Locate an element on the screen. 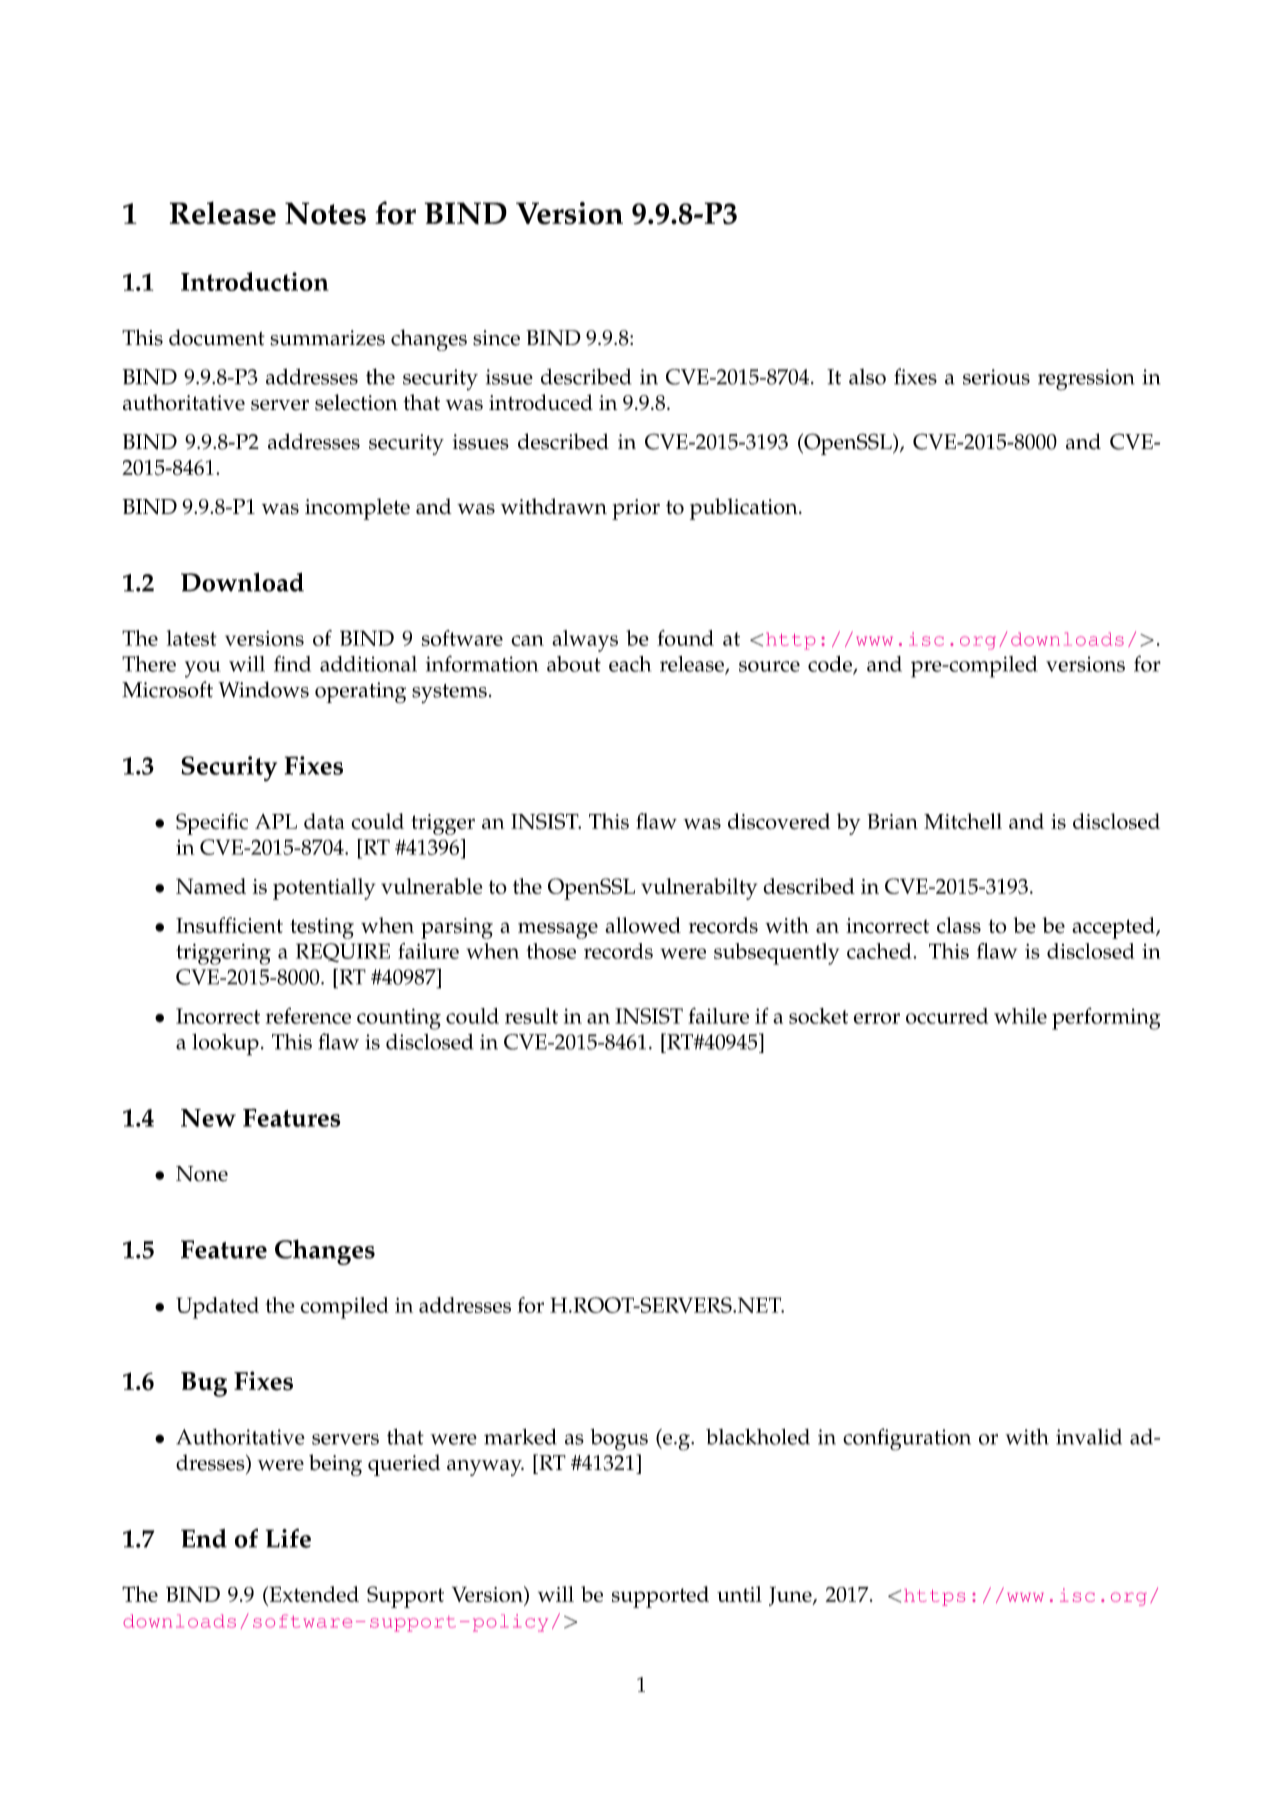 The width and height of the screenshot is (1283, 1814). serious is located at coordinates (996, 377).
